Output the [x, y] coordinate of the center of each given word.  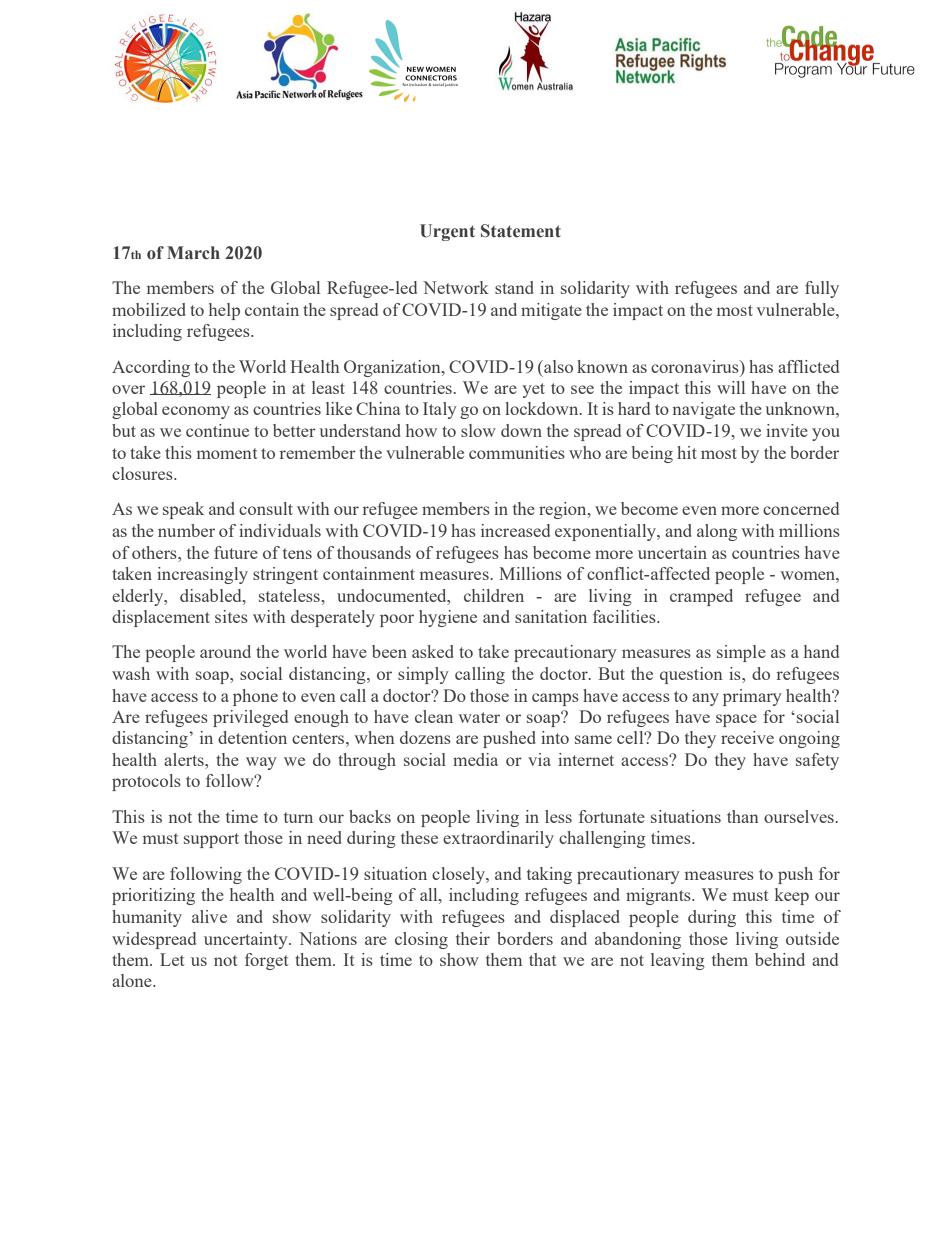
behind [780, 959]
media [475, 759]
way [261, 763]
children [494, 595]
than [743, 816]
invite [787, 430]
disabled [212, 595]
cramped [701, 597]
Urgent [447, 232]
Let [172, 959]
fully [822, 289]
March [193, 253]
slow [478, 430]
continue [217, 430]
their [473, 938]
